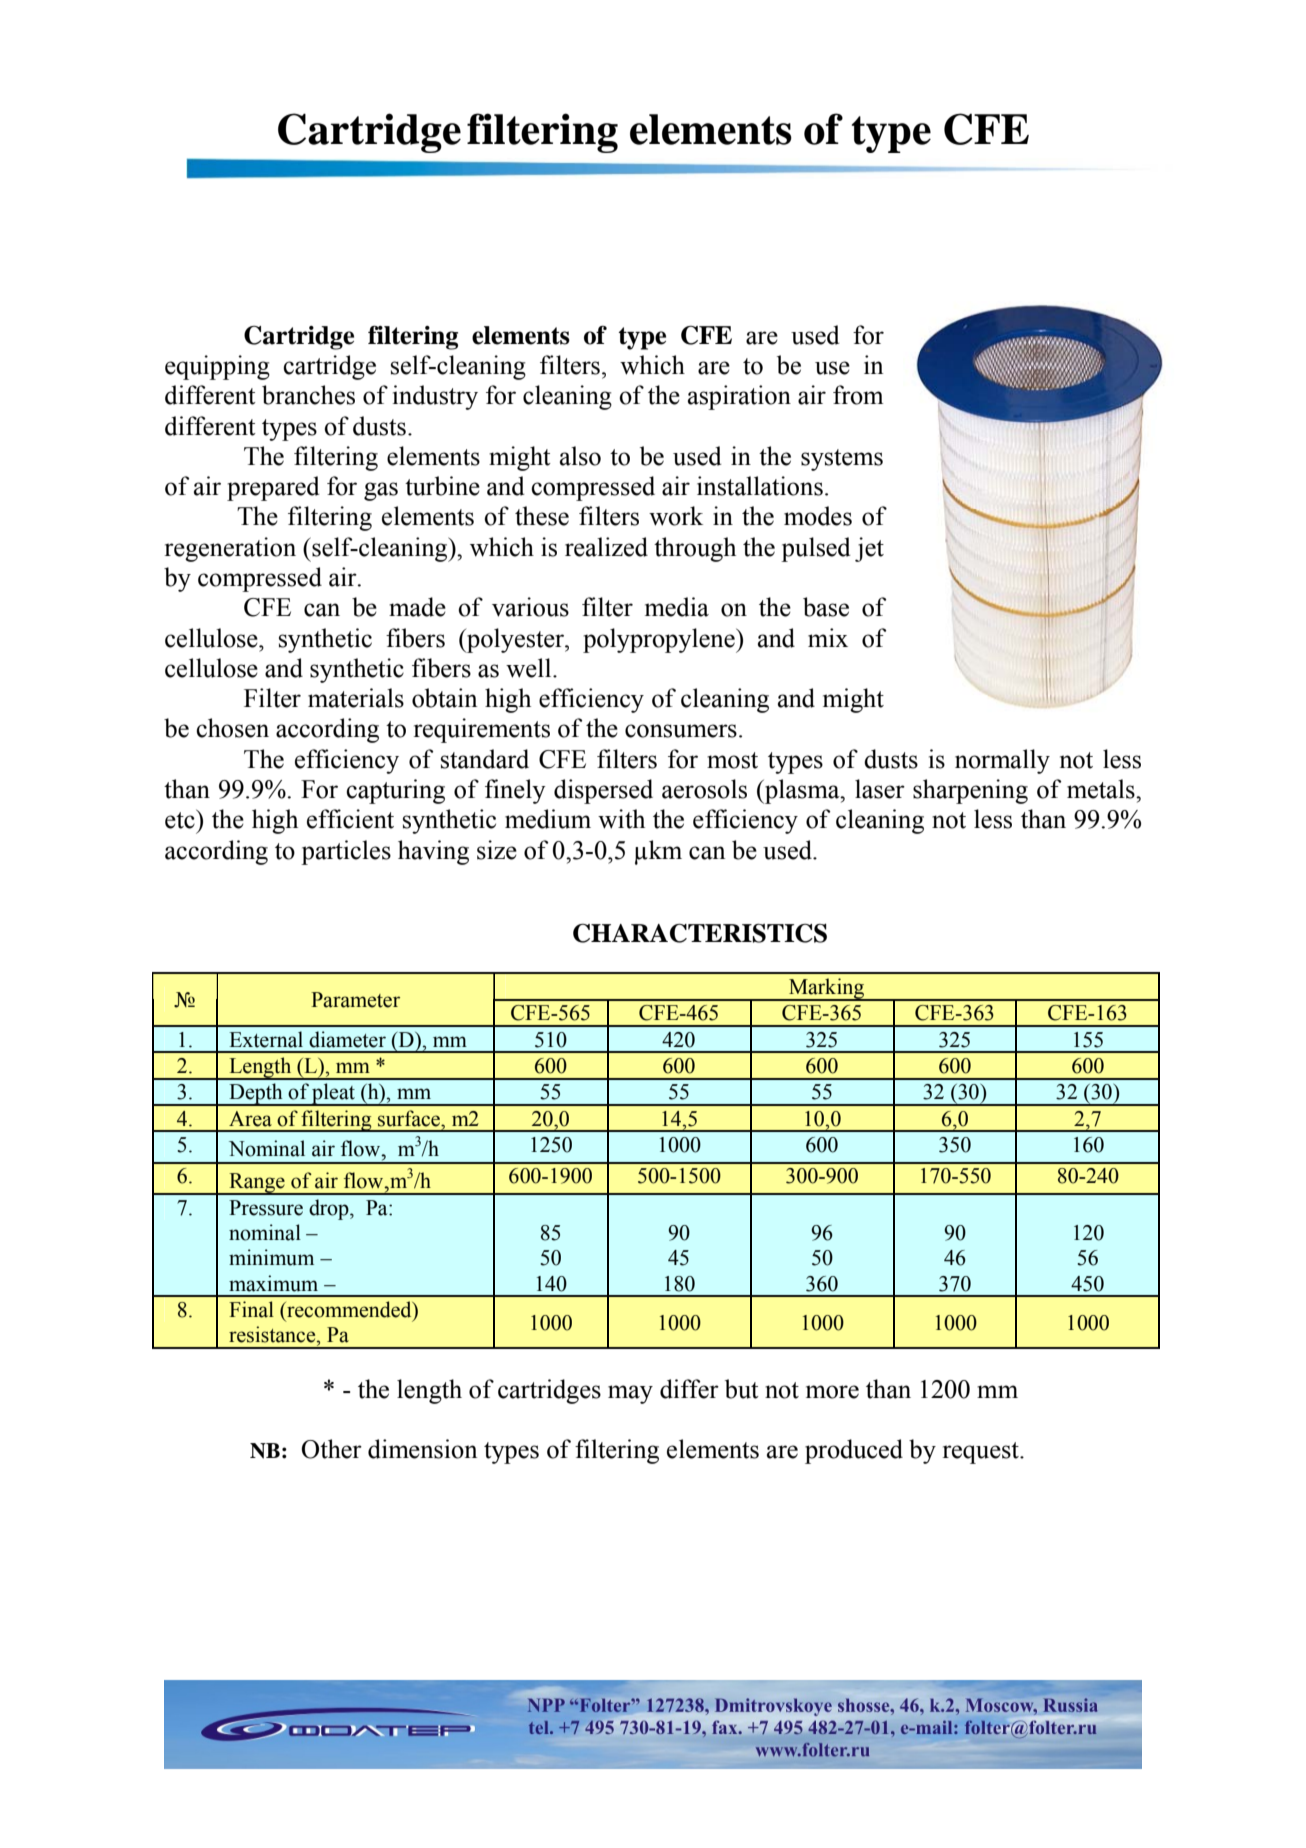 The image size is (1306, 1848). Describe the element at coordinates (308, 395) in the document. I see `branches` at that location.
